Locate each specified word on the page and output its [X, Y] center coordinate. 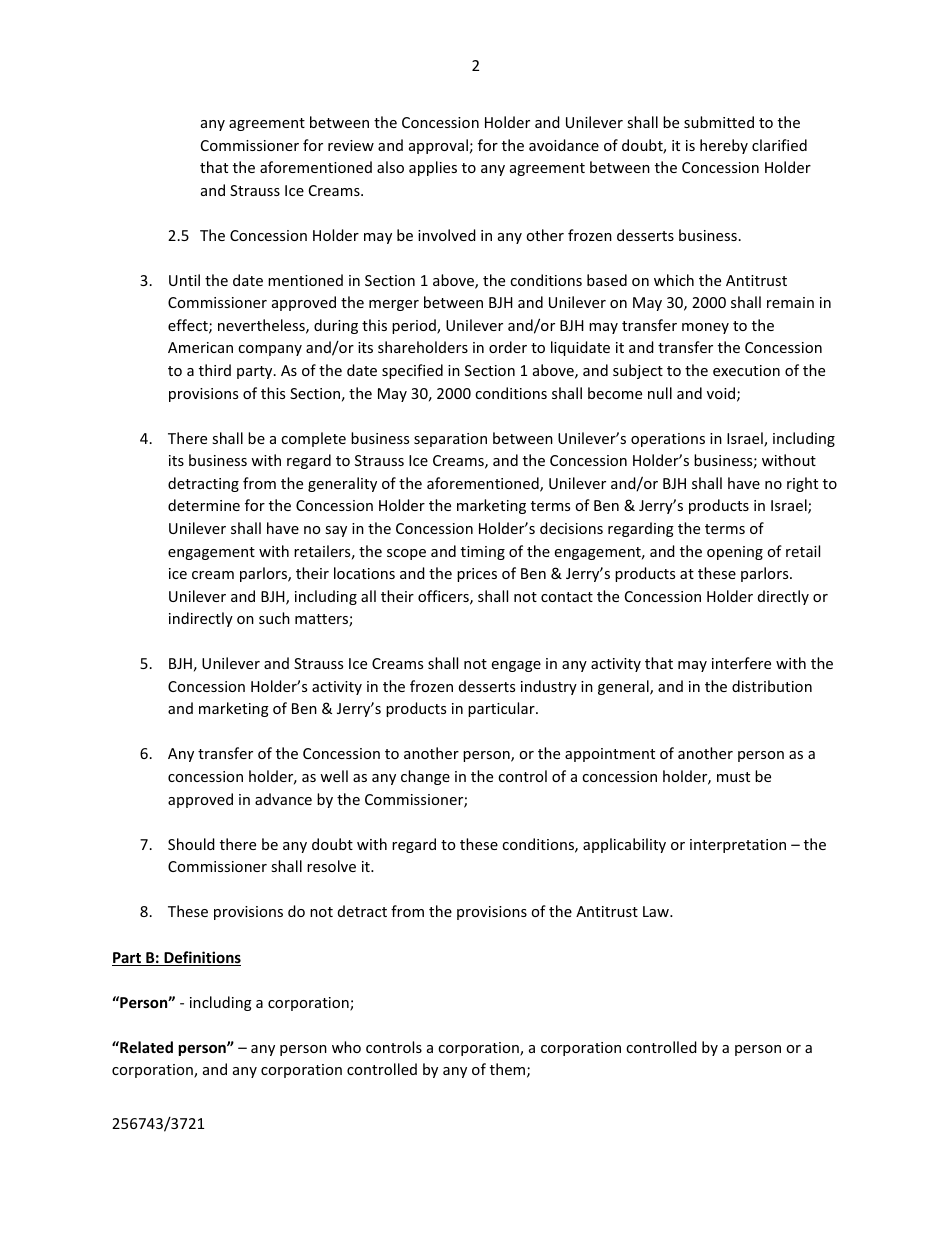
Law [657, 911]
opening [735, 553]
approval [438, 146]
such [274, 618]
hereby [724, 146]
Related [145, 1047]
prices [477, 575]
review [351, 145]
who [346, 1047]
